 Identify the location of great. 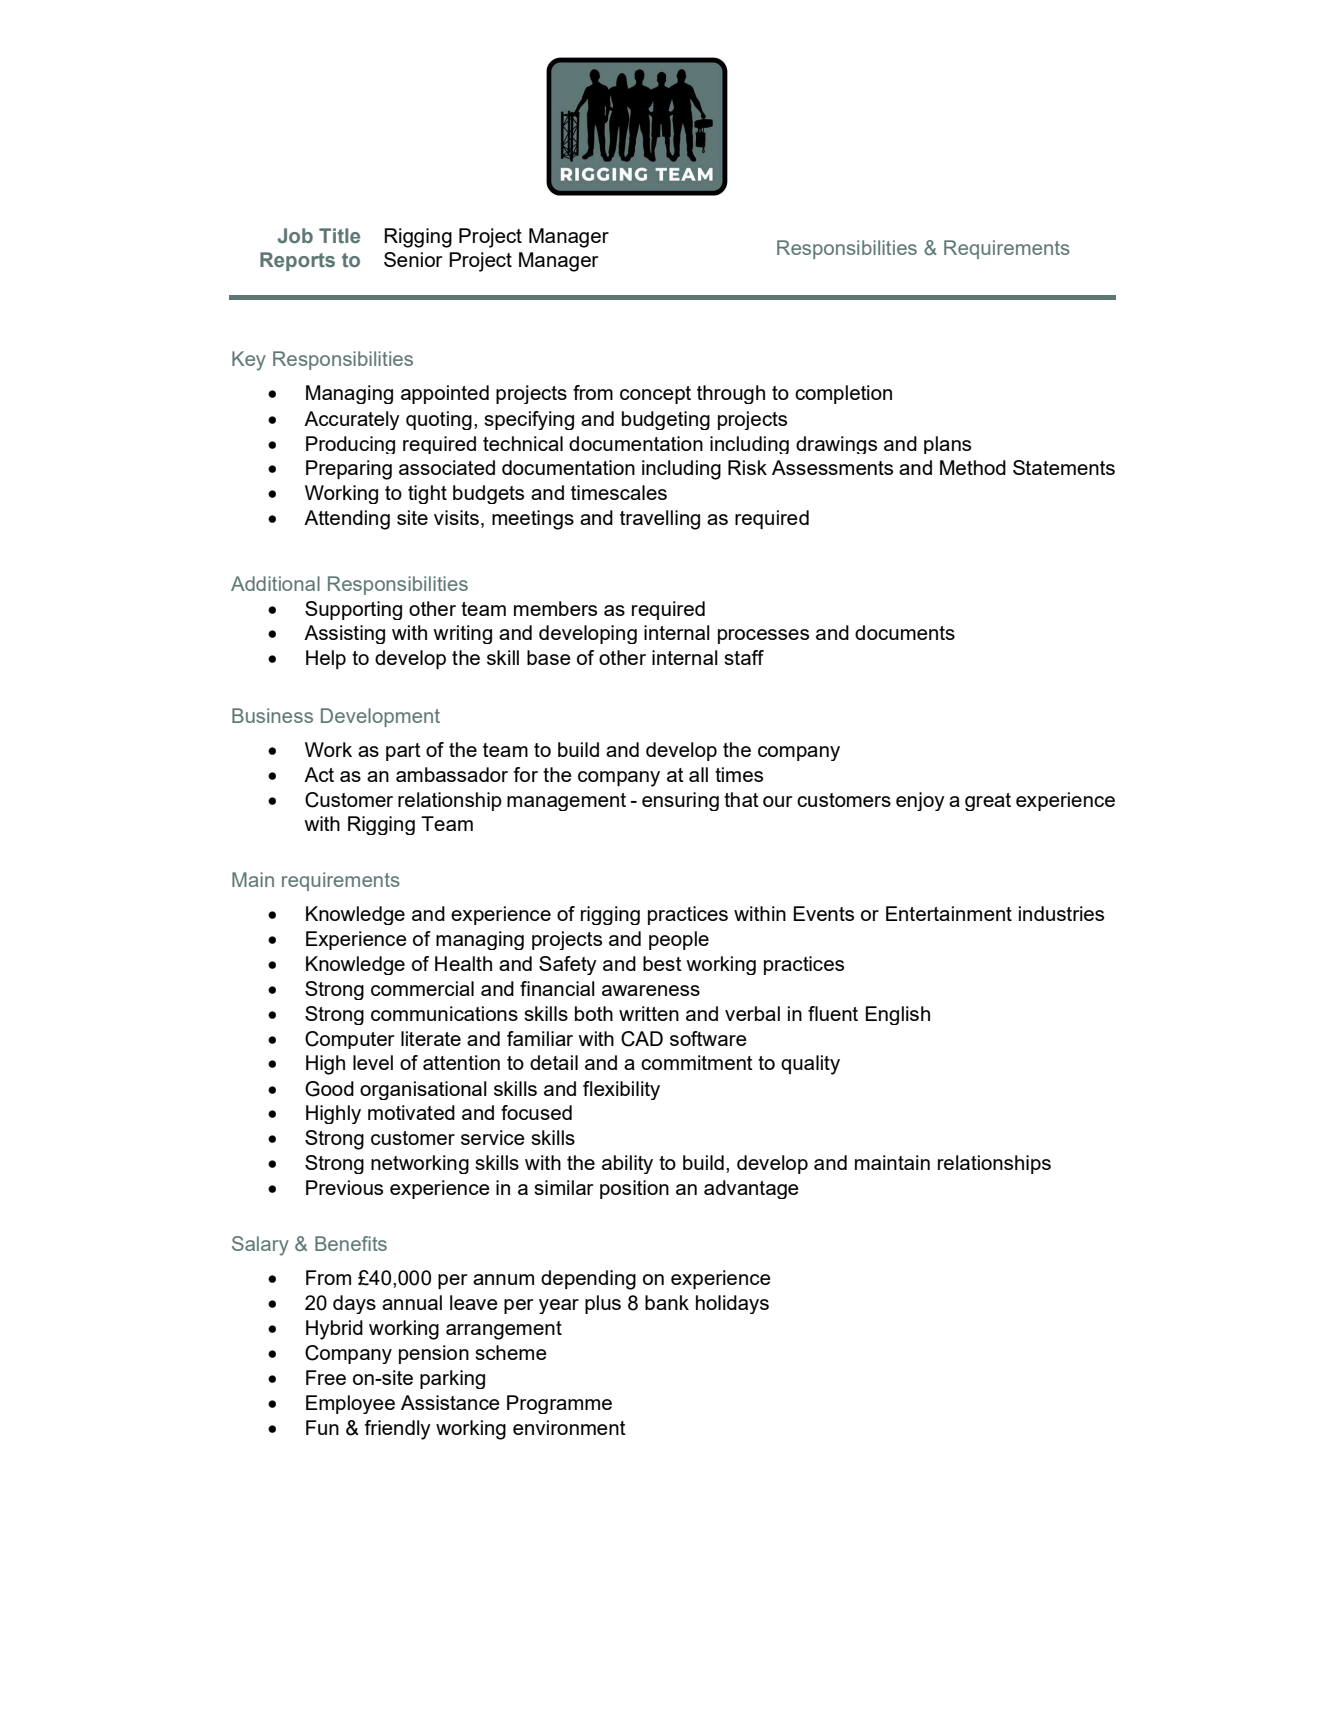
(988, 802).
